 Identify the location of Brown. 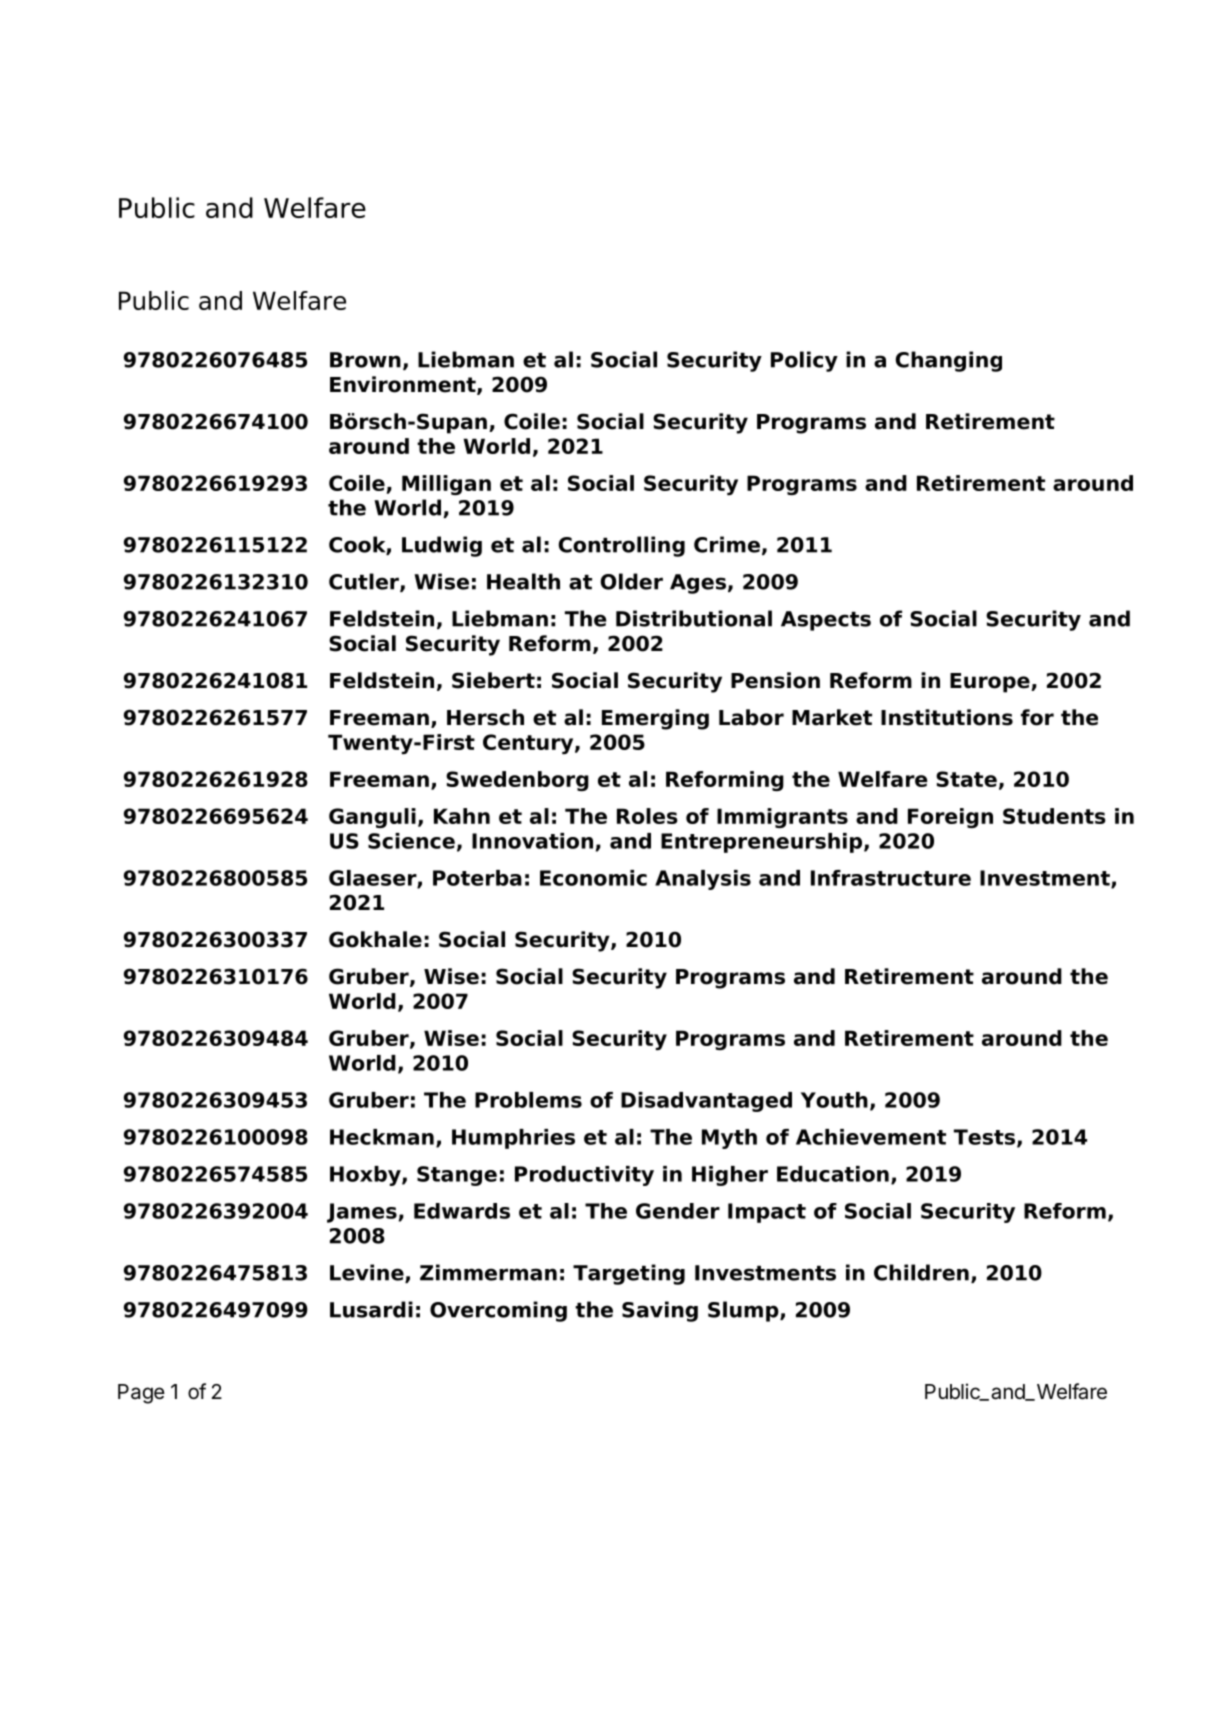
(365, 360).
